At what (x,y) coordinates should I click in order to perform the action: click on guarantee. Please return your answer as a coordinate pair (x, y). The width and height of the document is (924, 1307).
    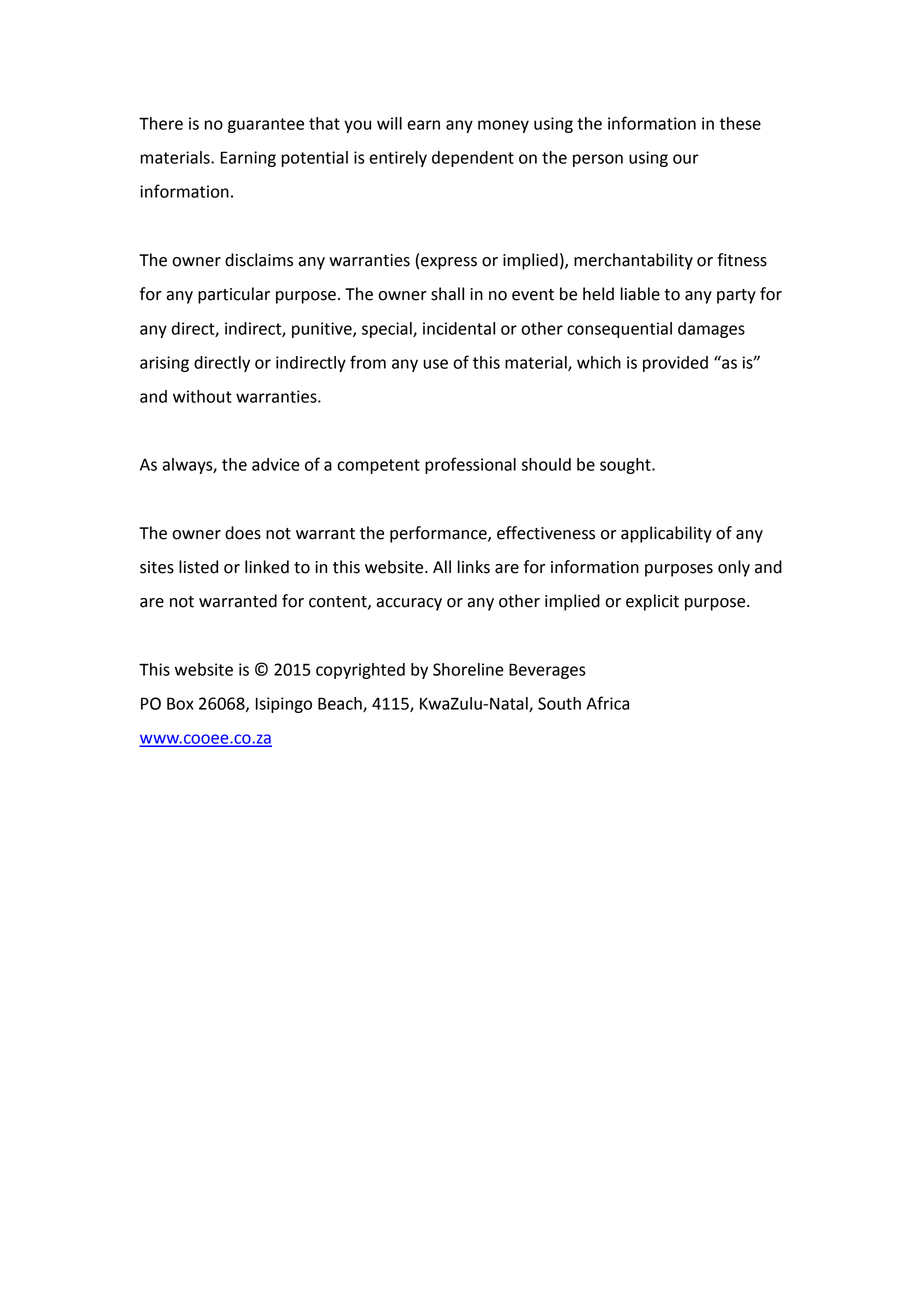
    Looking at the image, I should click on (266, 125).
